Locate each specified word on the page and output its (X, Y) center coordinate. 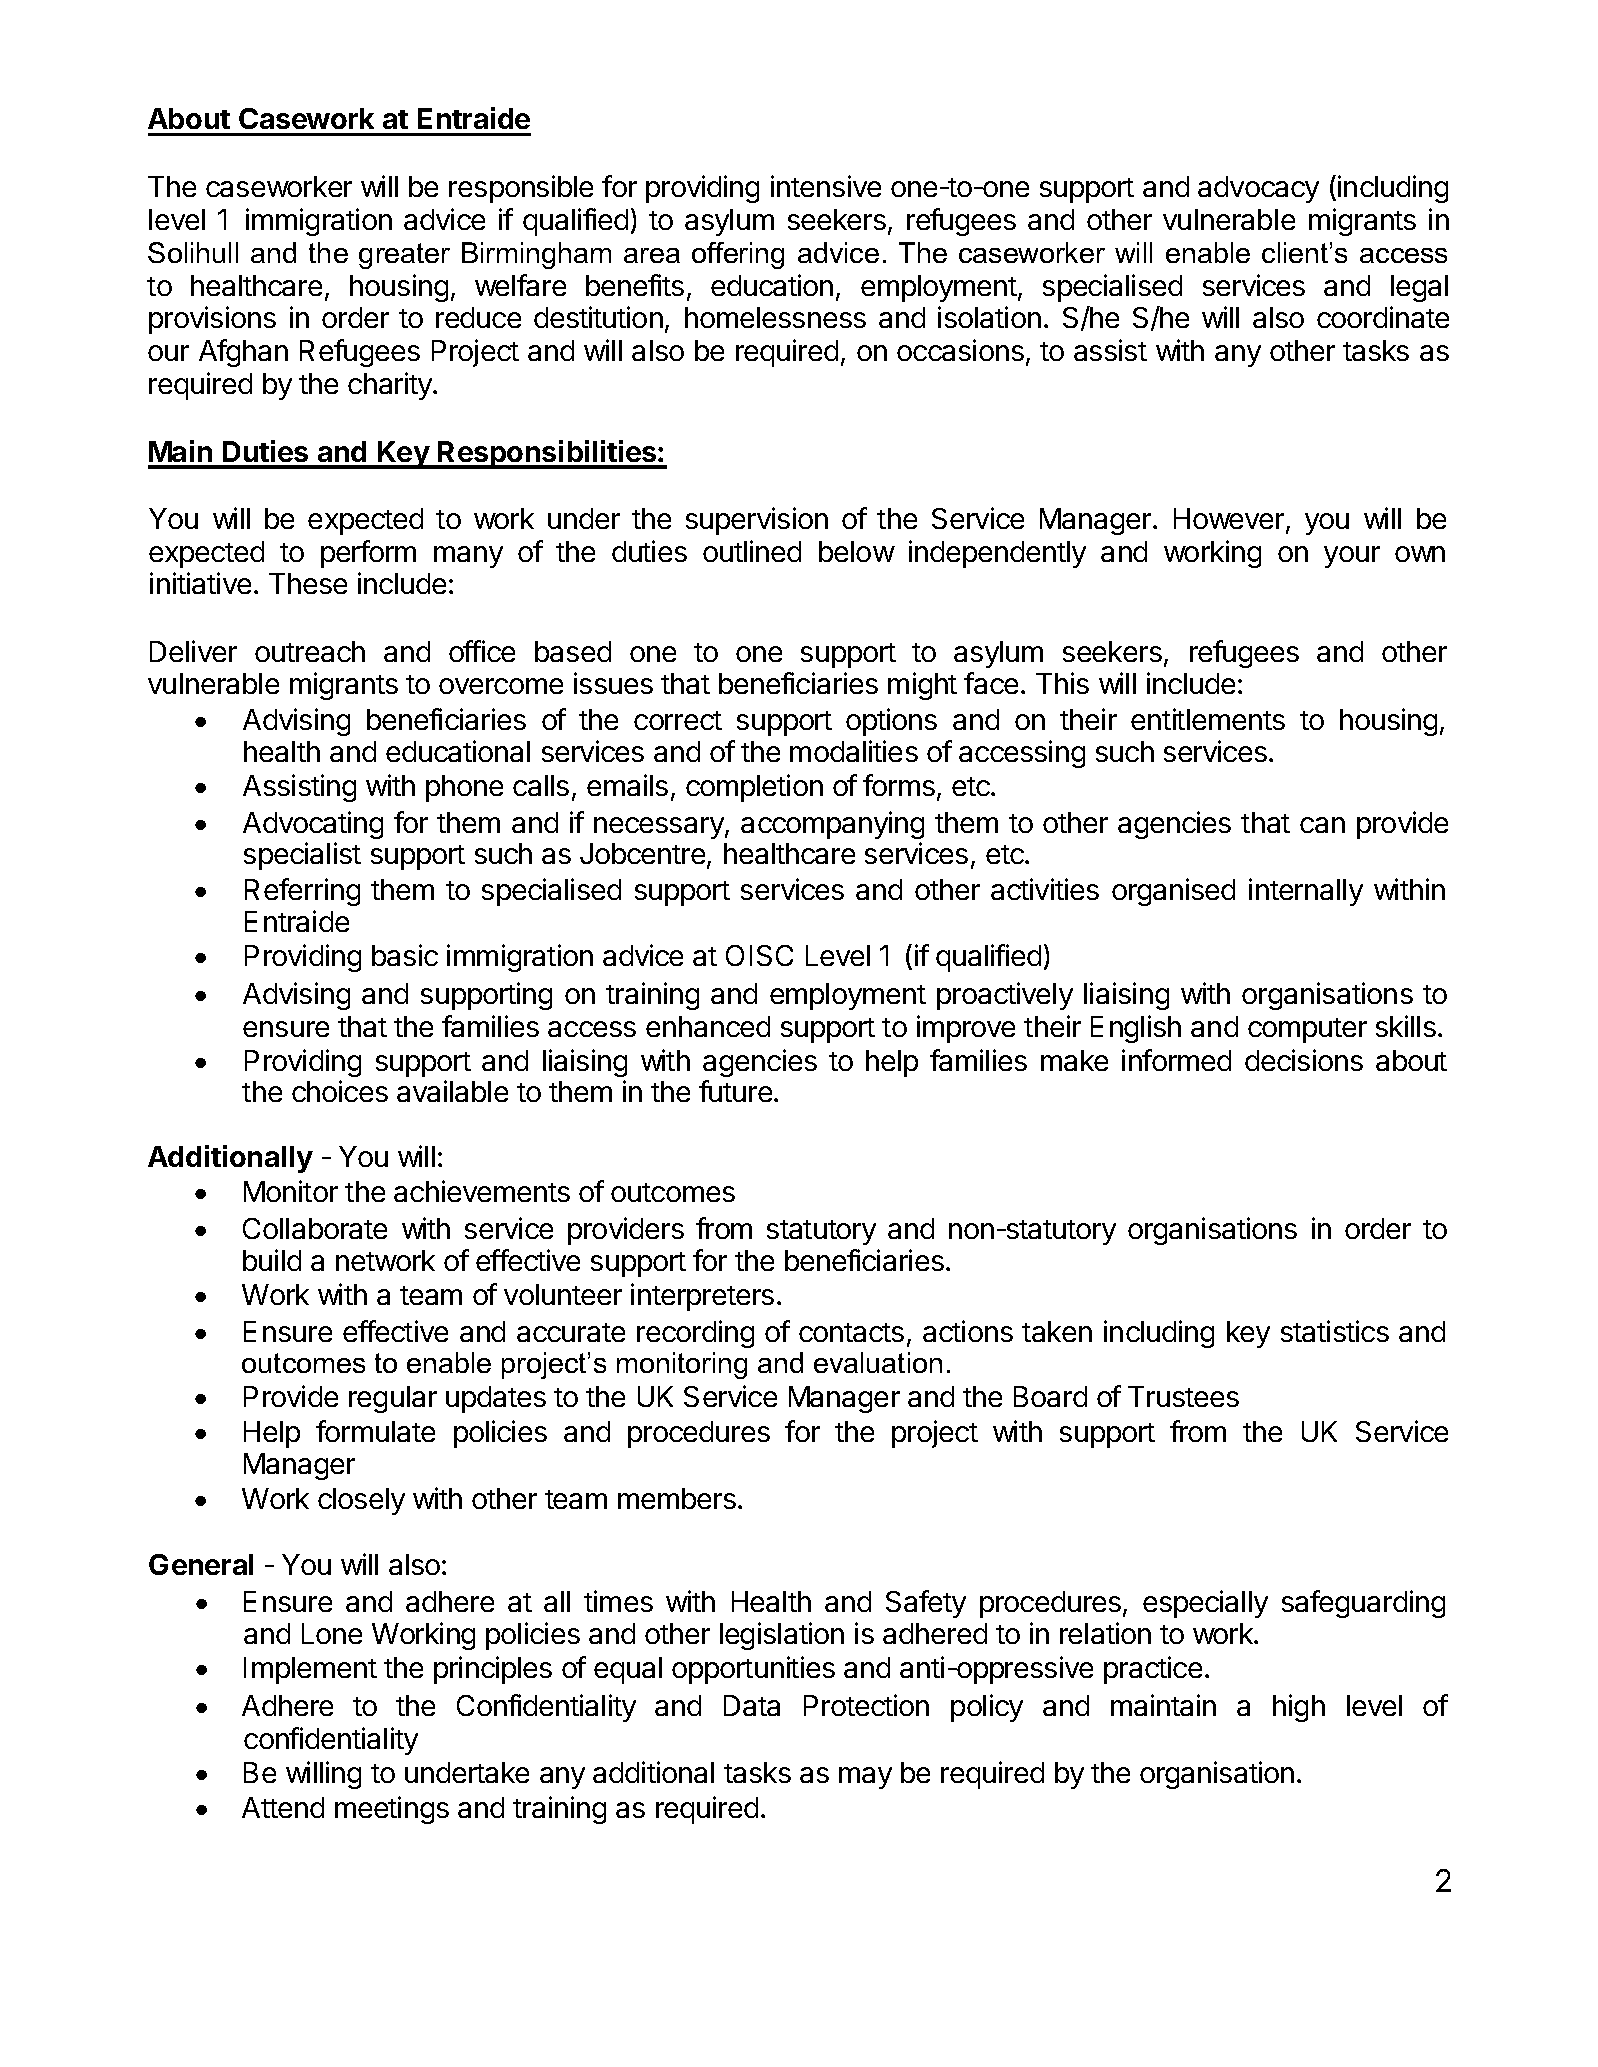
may (865, 1778)
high (1299, 1708)
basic (405, 955)
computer (1307, 1030)
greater (404, 256)
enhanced (708, 1026)
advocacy (1258, 189)
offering (738, 255)
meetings (392, 1810)
